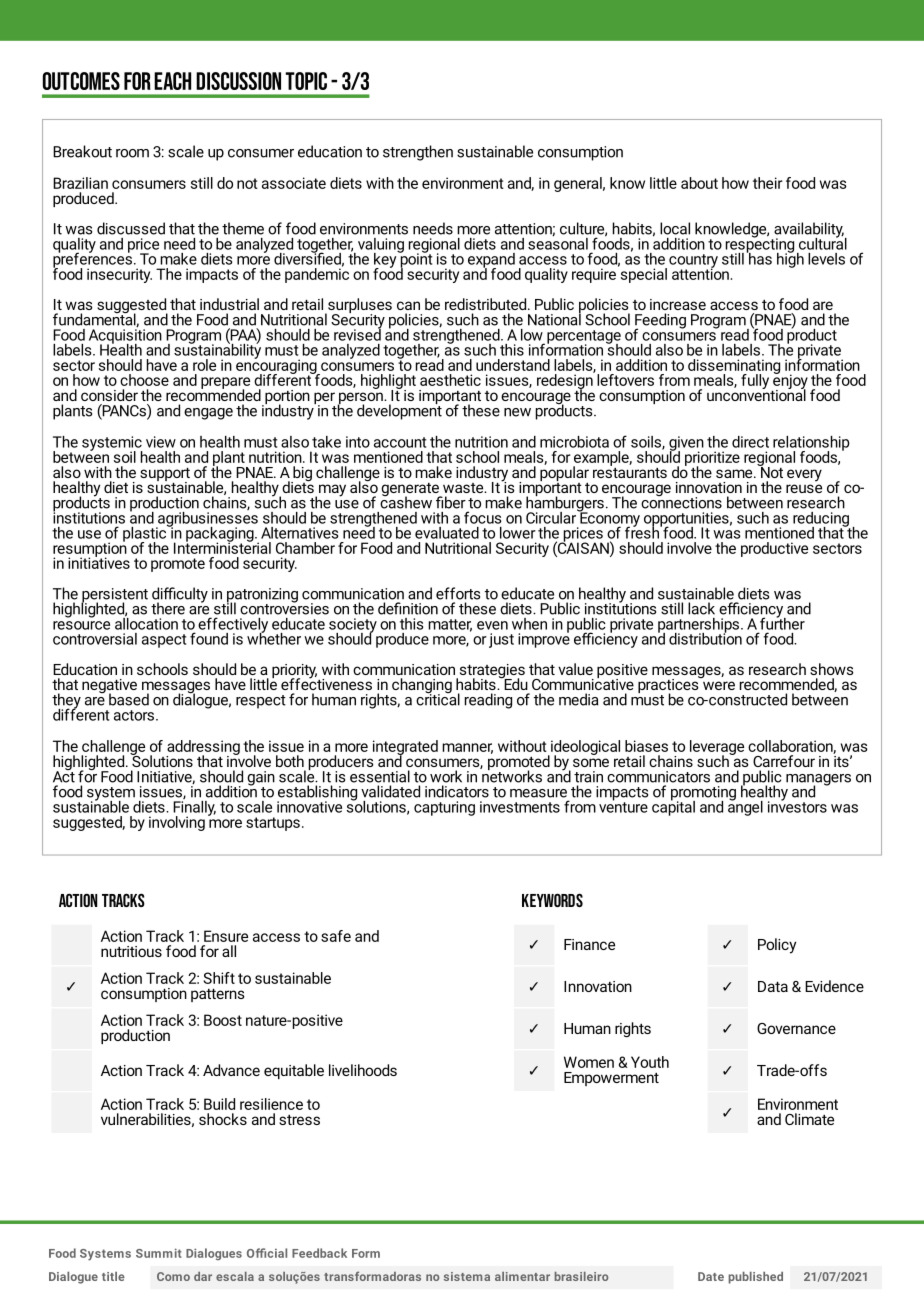 The height and width of the image is (1308, 924). I want to click on were, so click(719, 685).
